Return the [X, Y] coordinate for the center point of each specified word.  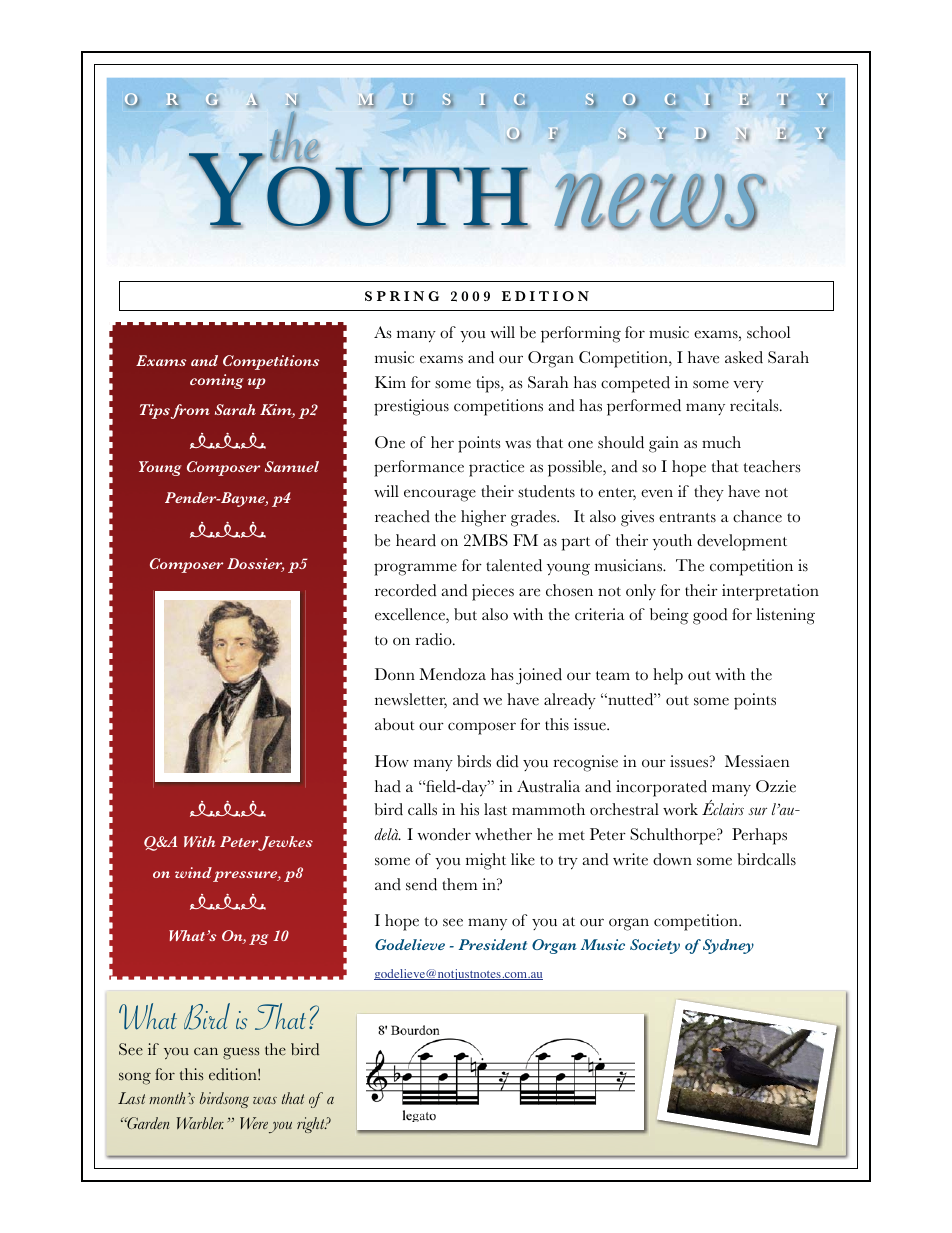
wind [193, 872]
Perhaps [759, 836]
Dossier [255, 565]
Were [254, 1123]
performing [581, 334]
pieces [493, 592]
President [493, 944]
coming [217, 381]
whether [503, 834]
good [710, 616]
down [672, 859]
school [768, 332]
